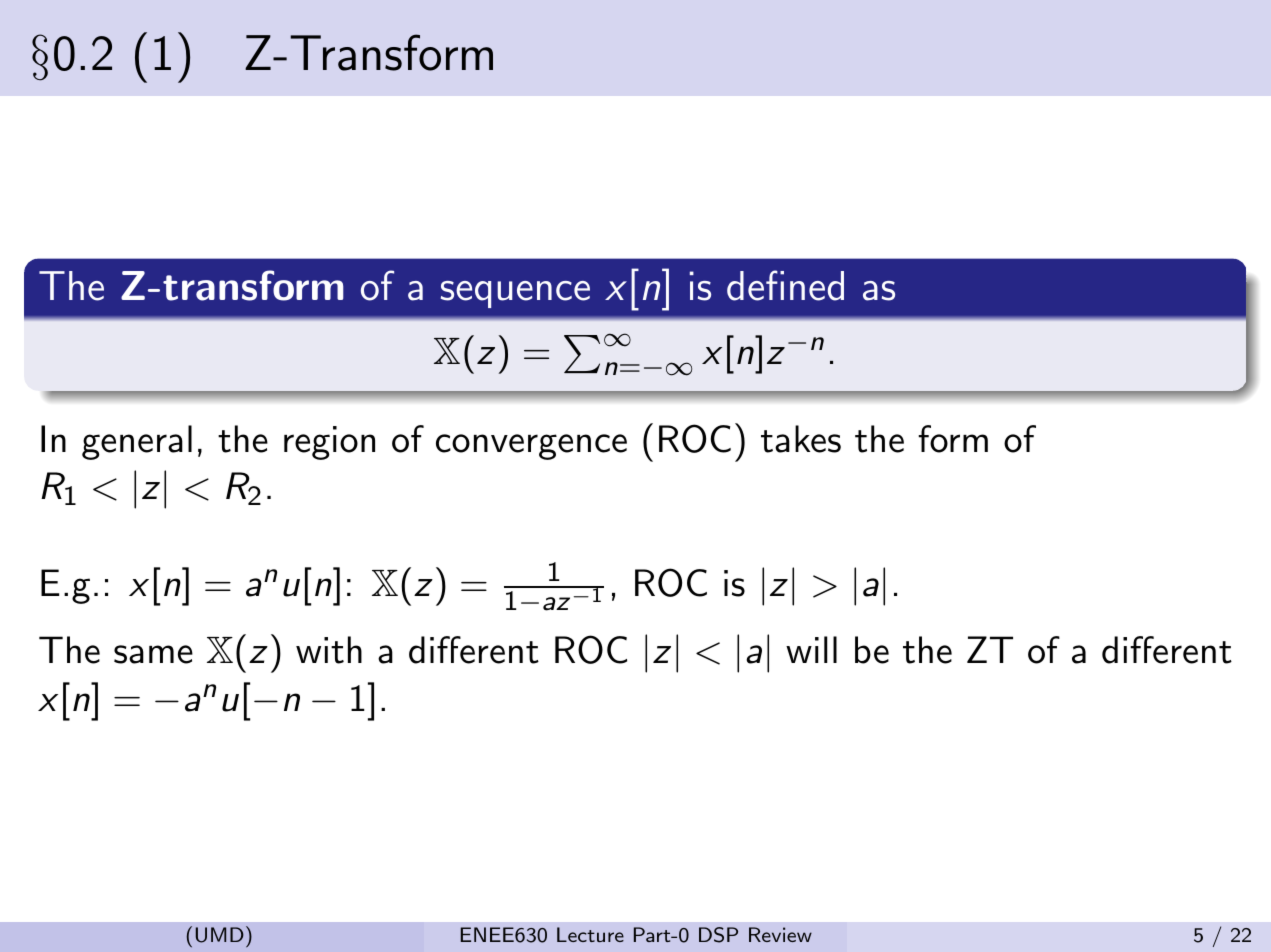 The image size is (1271, 952). I want to click on general, so click(137, 442).
